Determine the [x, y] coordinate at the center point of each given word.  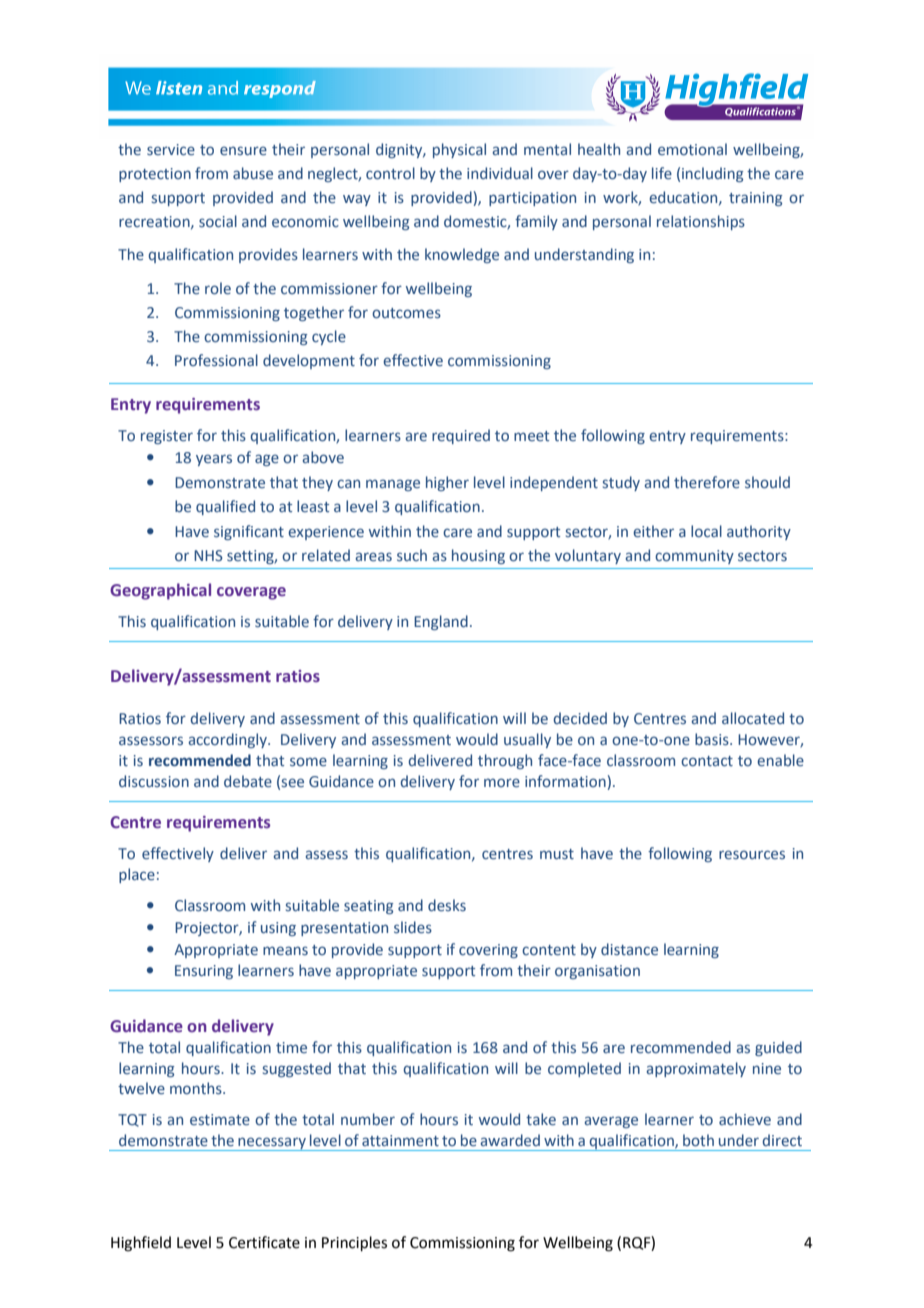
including [713, 174]
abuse [253, 173]
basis [713, 739]
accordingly [228, 740]
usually [527, 740]
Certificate [264, 1242]
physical [459, 150]
